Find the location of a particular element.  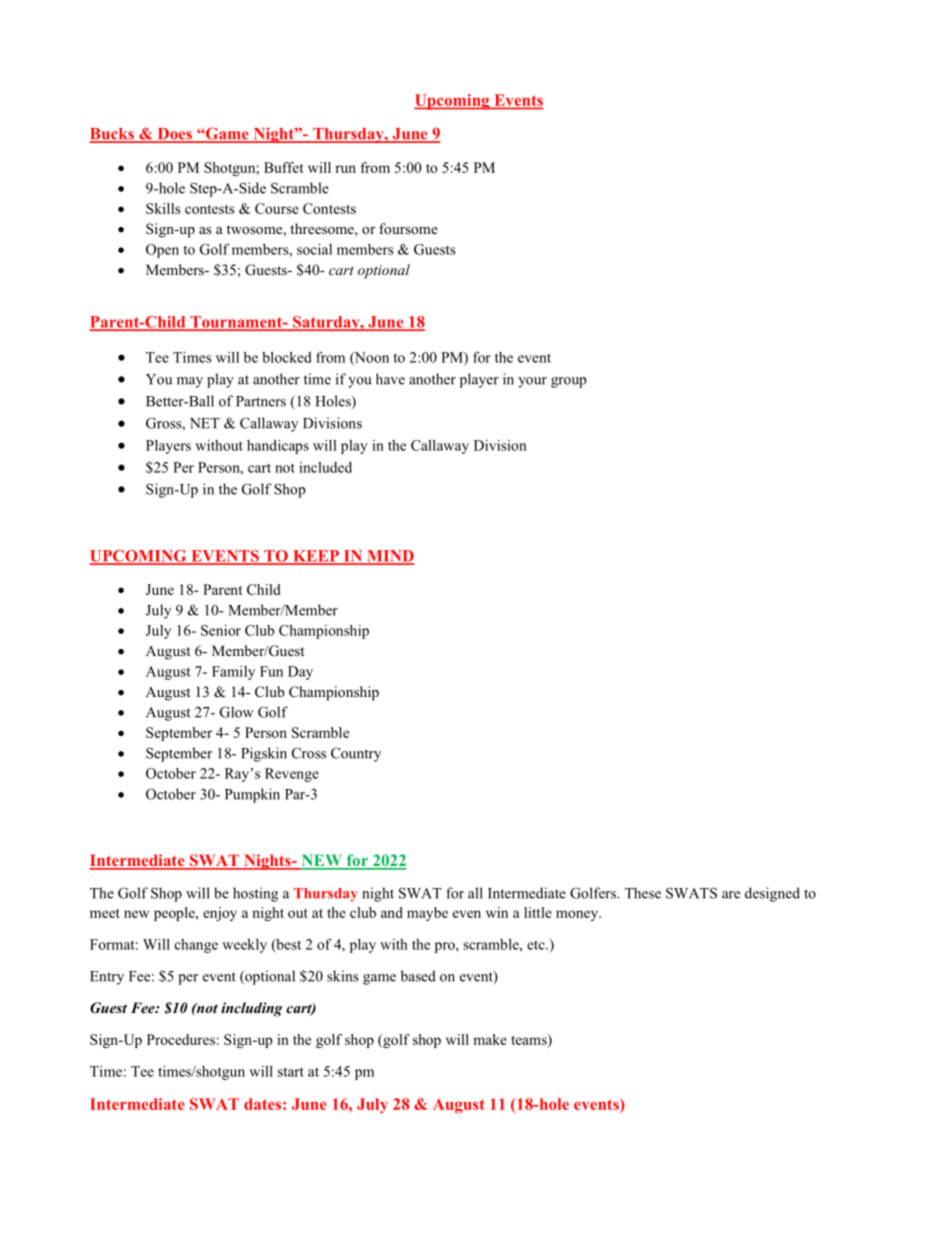

Does is located at coordinates (174, 135).
